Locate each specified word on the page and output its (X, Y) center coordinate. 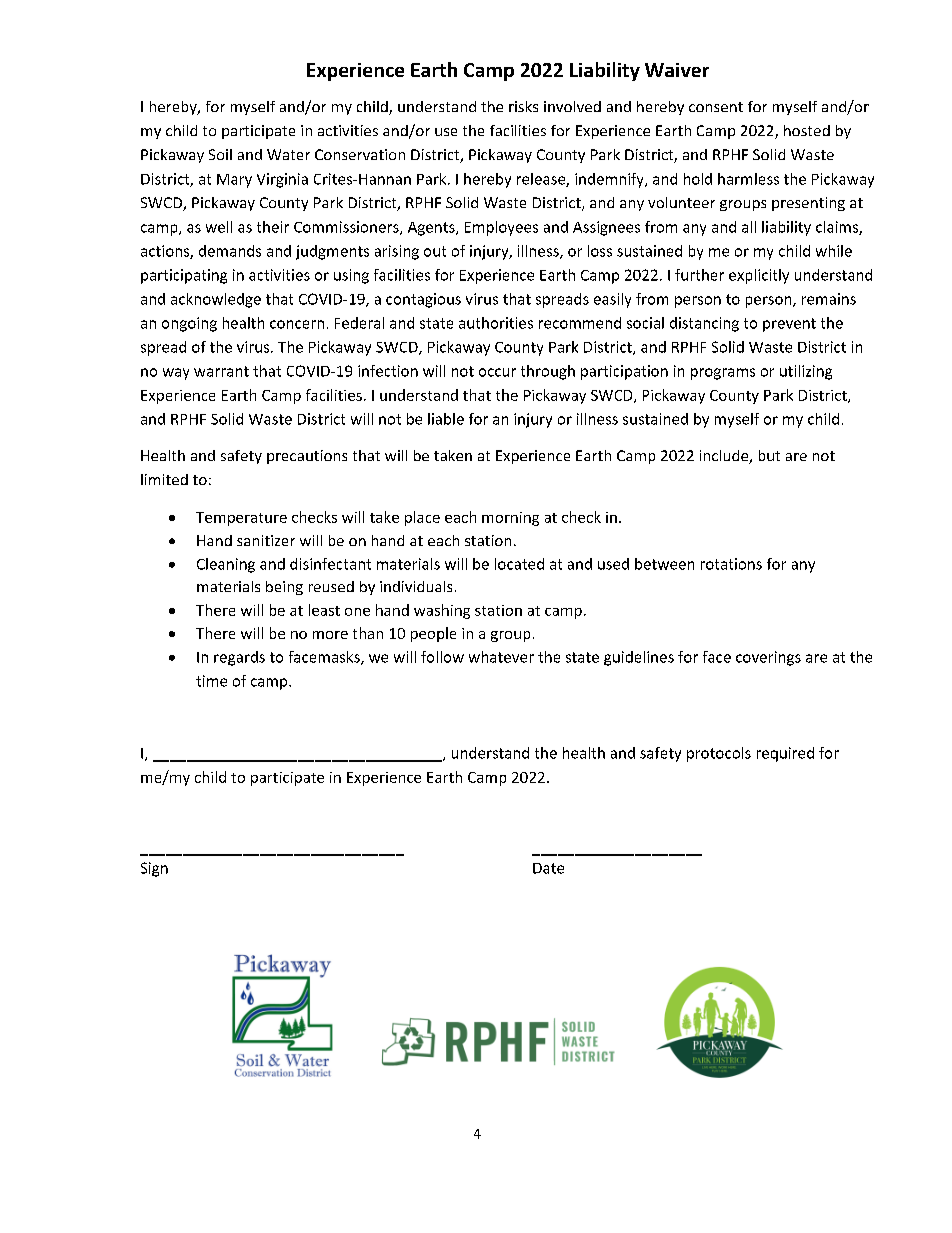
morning (510, 519)
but (769, 455)
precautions (307, 457)
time (211, 681)
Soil (220, 154)
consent (716, 107)
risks (523, 106)
